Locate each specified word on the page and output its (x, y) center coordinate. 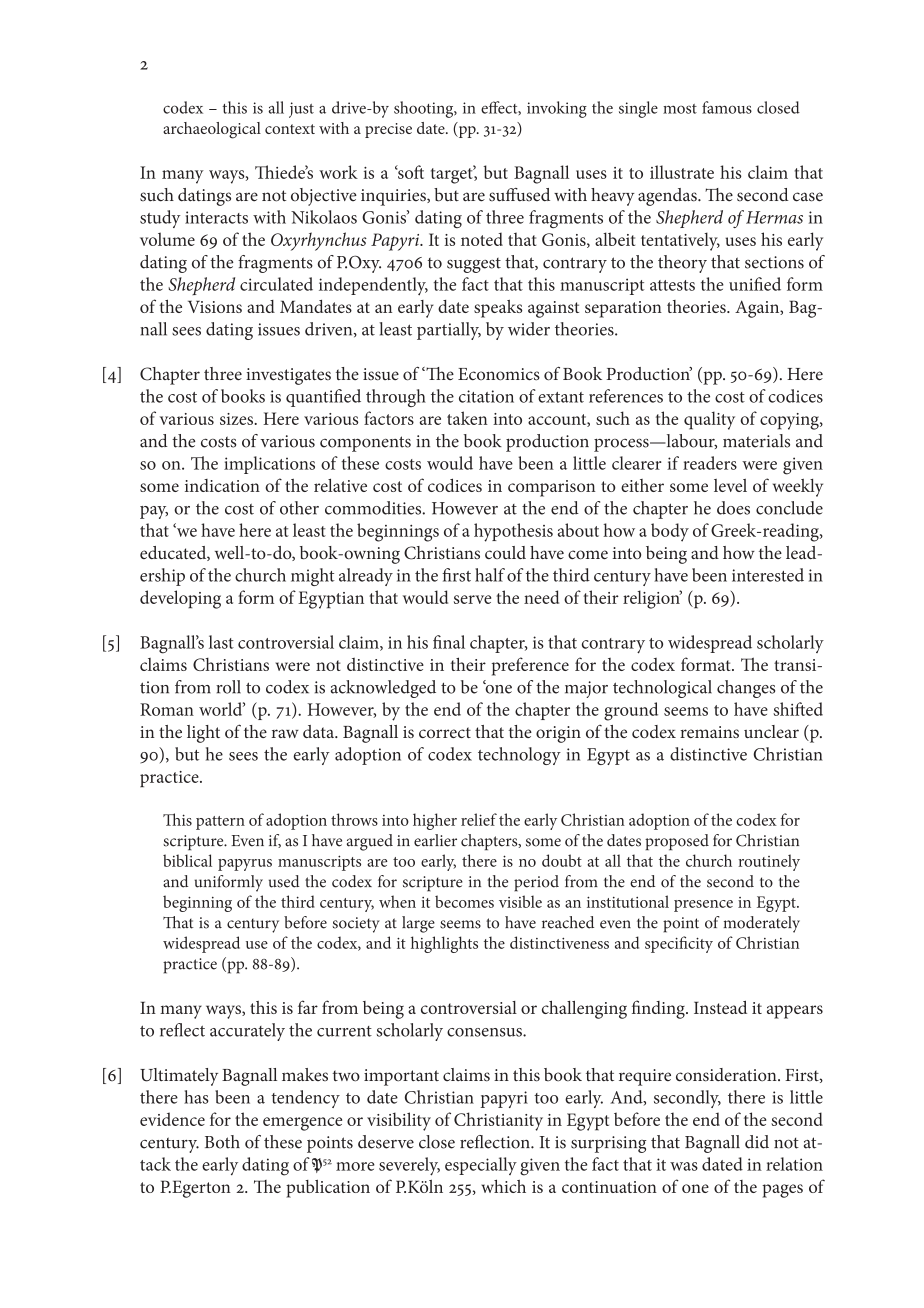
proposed (677, 842)
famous (727, 107)
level (730, 485)
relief (479, 819)
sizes (237, 419)
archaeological (212, 130)
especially (481, 1166)
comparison (551, 488)
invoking (557, 109)
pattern (220, 823)
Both (222, 1142)
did (757, 1142)
